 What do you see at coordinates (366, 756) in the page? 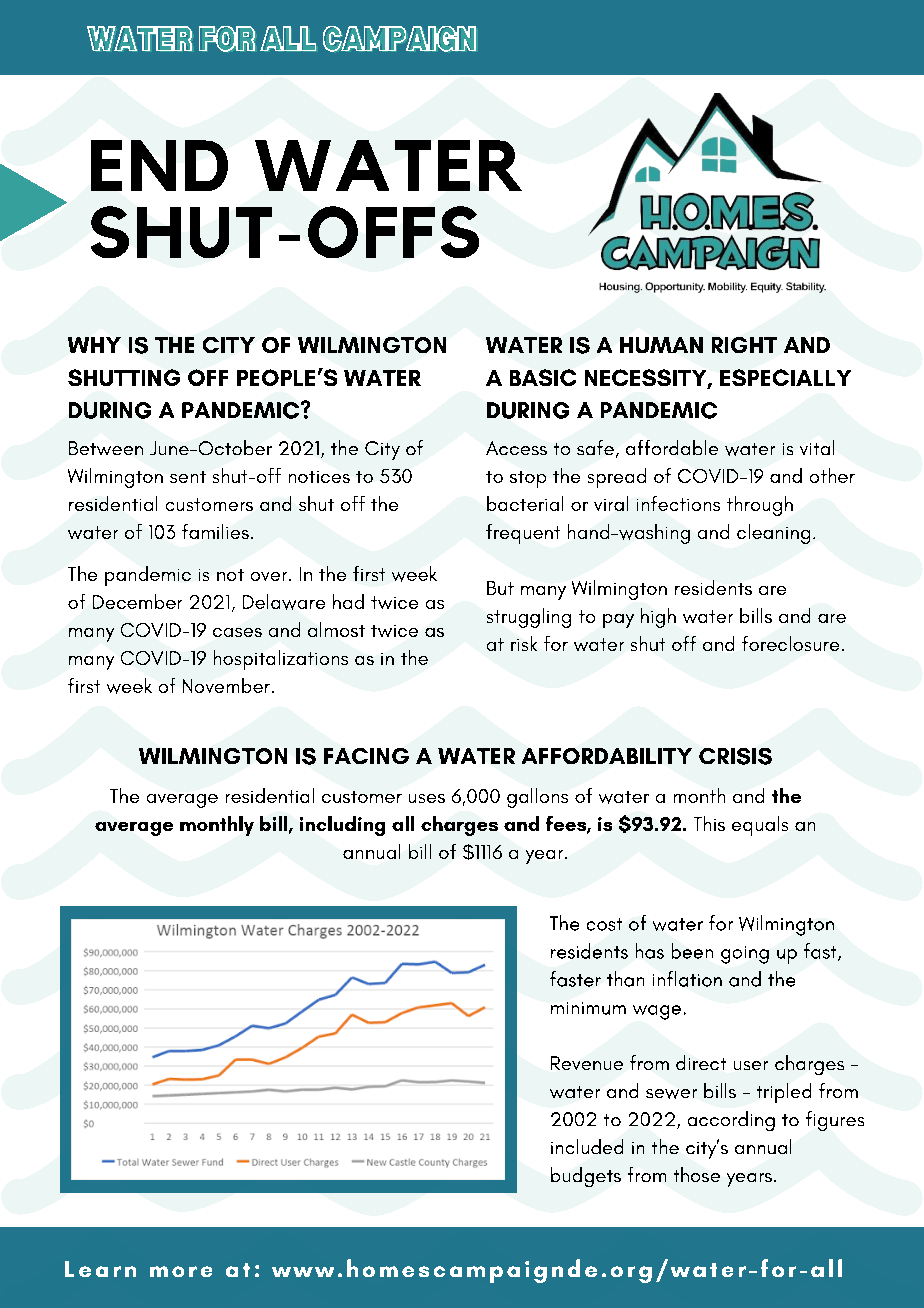
I see `FACING` at bounding box center [366, 756].
